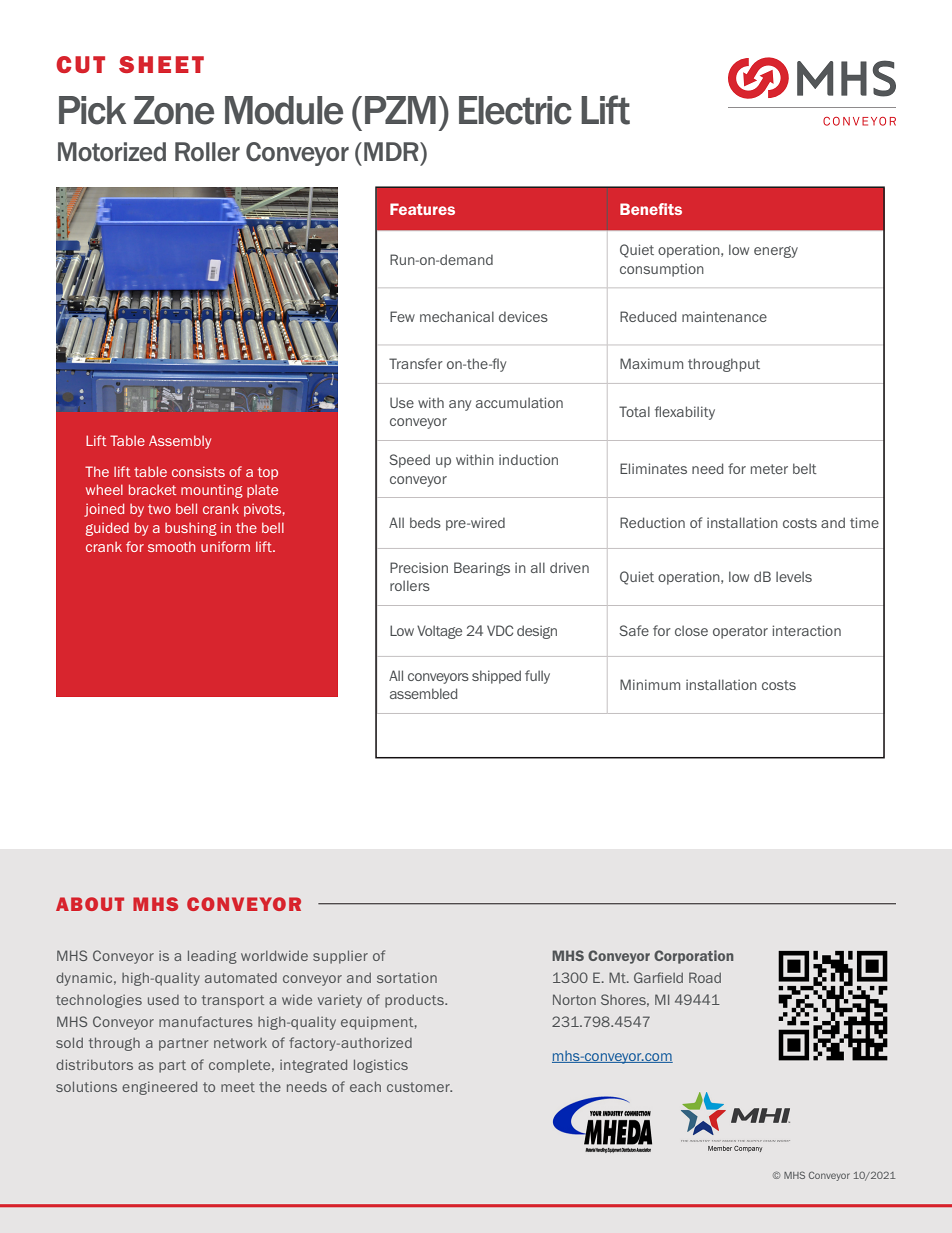 The height and width of the screenshot is (1233, 952). I want to click on Electric, so click(515, 110).
